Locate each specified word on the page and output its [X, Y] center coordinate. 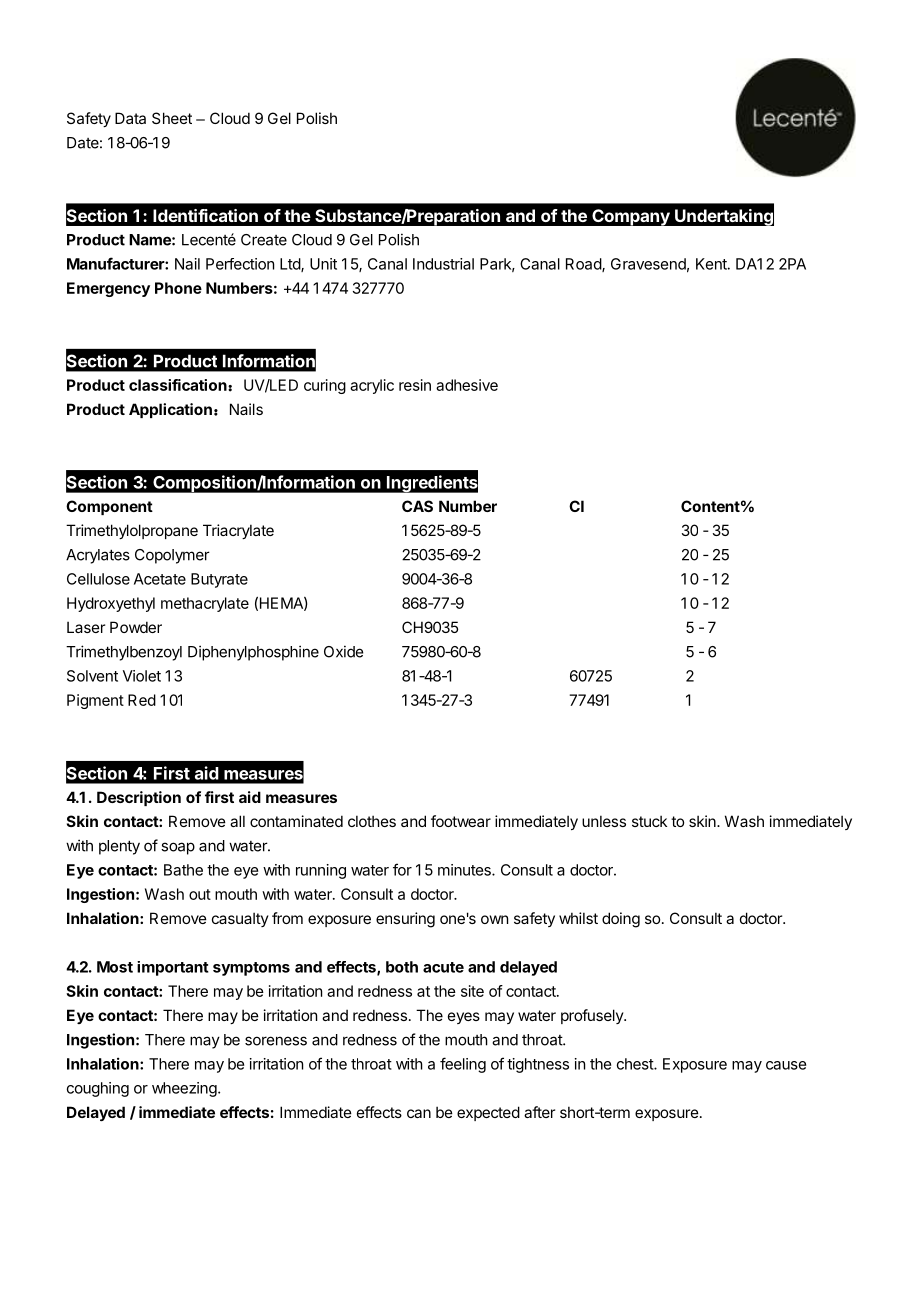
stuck [649, 821]
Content [710, 506]
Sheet [172, 118]
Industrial [443, 264]
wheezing [184, 1089]
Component [109, 507]
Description [139, 798]
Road [584, 265]
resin [415, 385]
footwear [461, 821]
